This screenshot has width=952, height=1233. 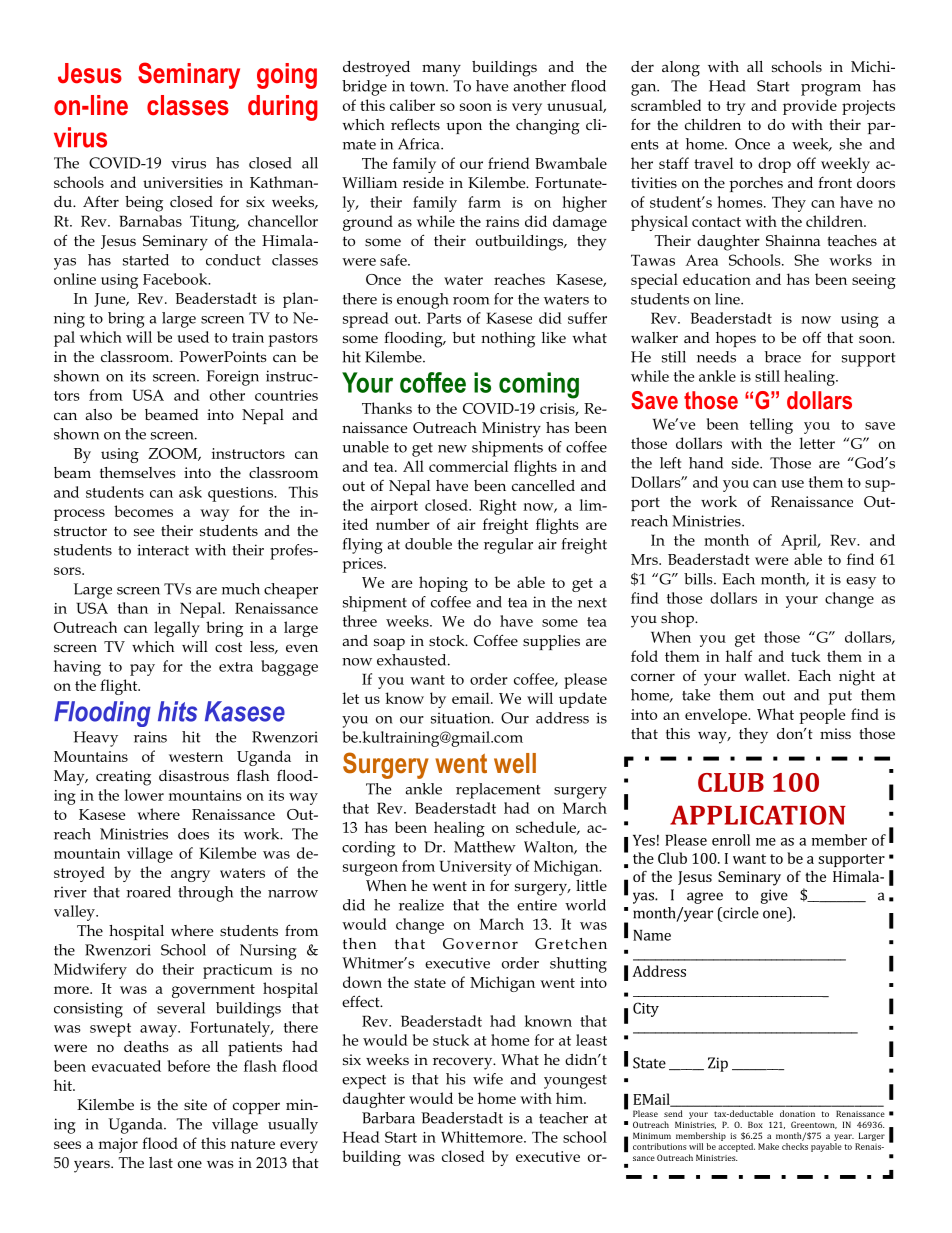 What do you see at coordinates (143, 511) in the screenshot?
I see `becomes` at bounding box center [143, 511].
